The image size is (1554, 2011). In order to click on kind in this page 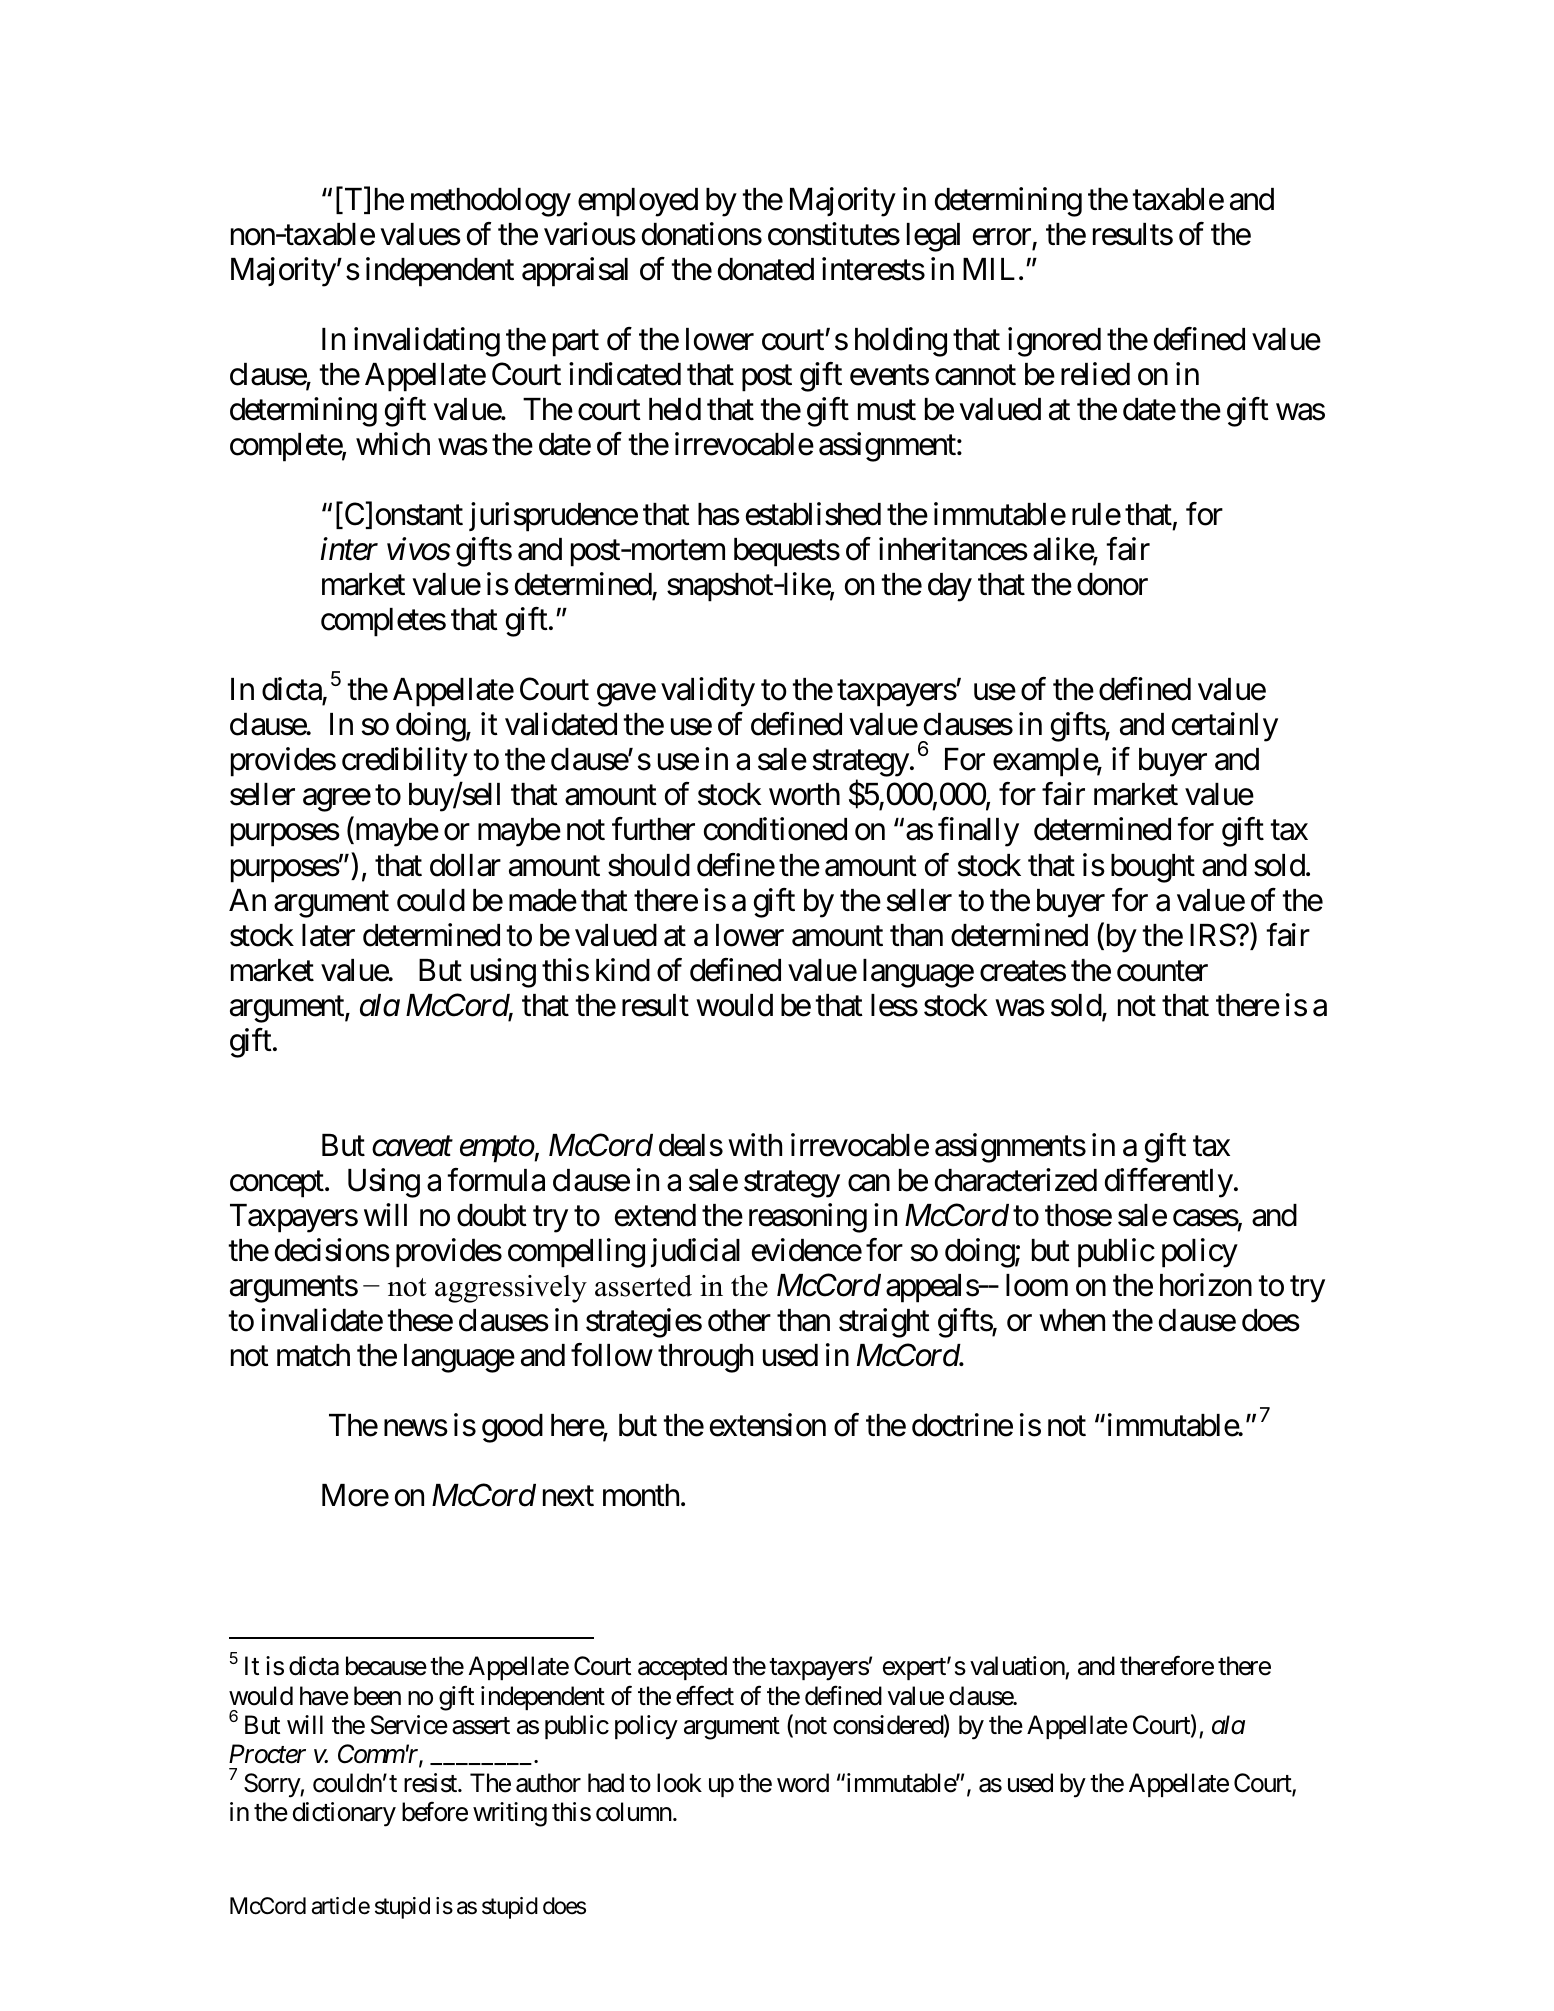, I will do `click(623, 970)`.
